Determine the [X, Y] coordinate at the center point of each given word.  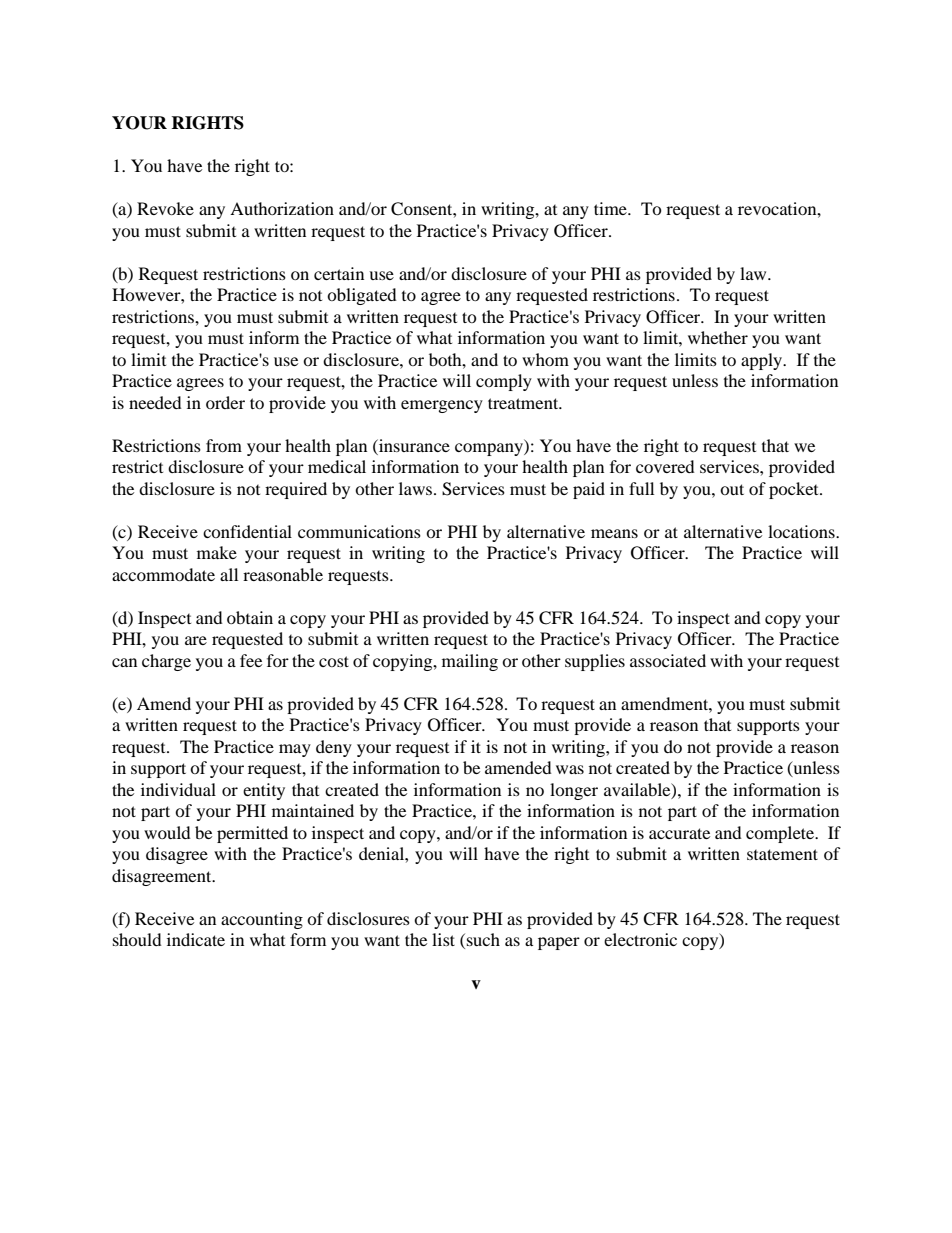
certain [339, 273]
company [490, 449]
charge [166, 662]
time [611, 208]
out [732, 489]
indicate [196, 939]
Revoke [165, 208]
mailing [470, 662]
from [224, 445]
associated [668, 660]
